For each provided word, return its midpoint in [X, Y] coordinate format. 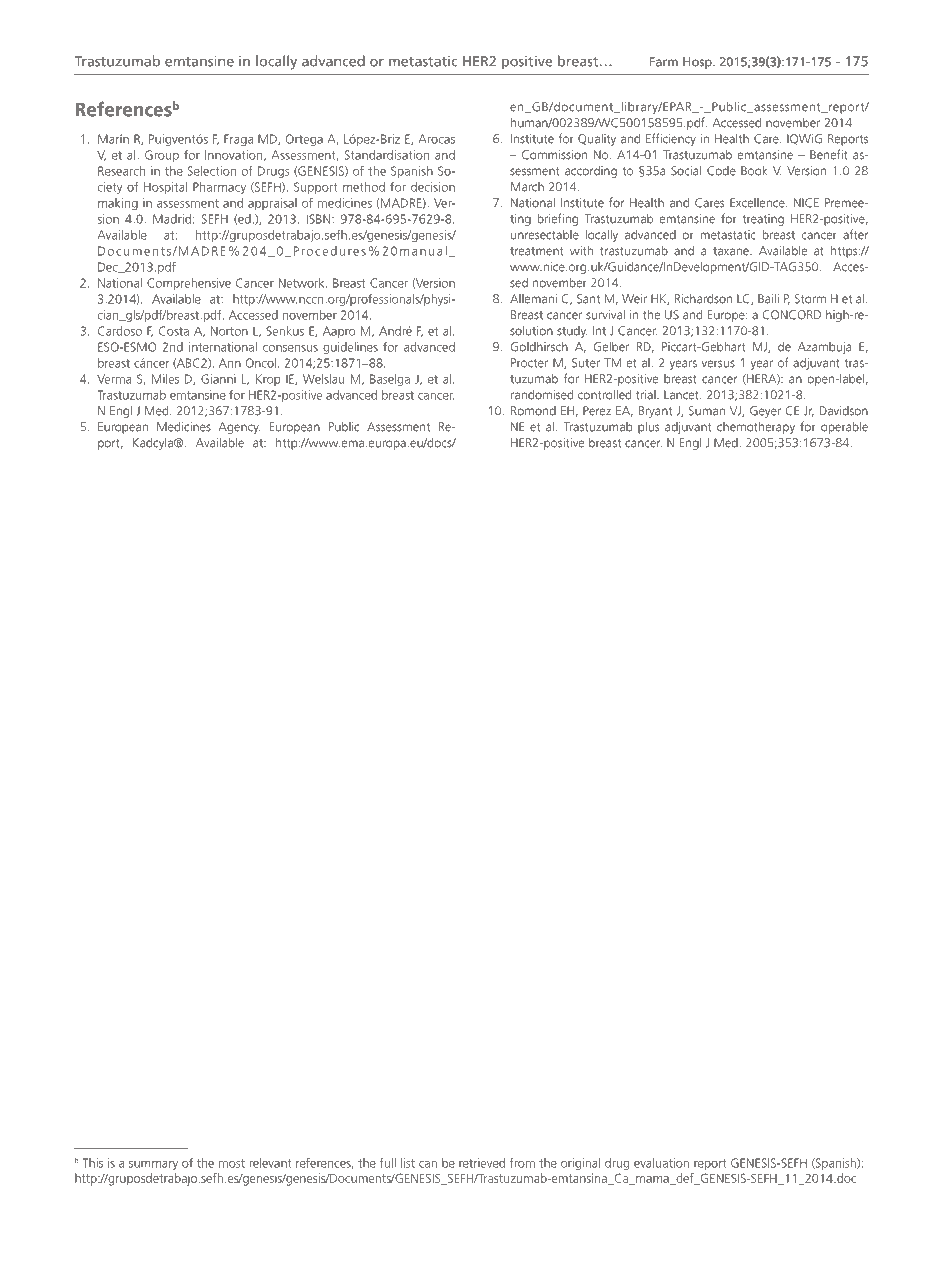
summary [153, 1166]
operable [844, 427]
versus [718, 364]
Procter [529, 363]
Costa [174, 331]
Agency [239, 428]
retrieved [482, 1163]
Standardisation [387, 155]
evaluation [661, 1163]
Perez [597, 411]
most [232, 1163]
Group [162, 156]
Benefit [829, 154]
